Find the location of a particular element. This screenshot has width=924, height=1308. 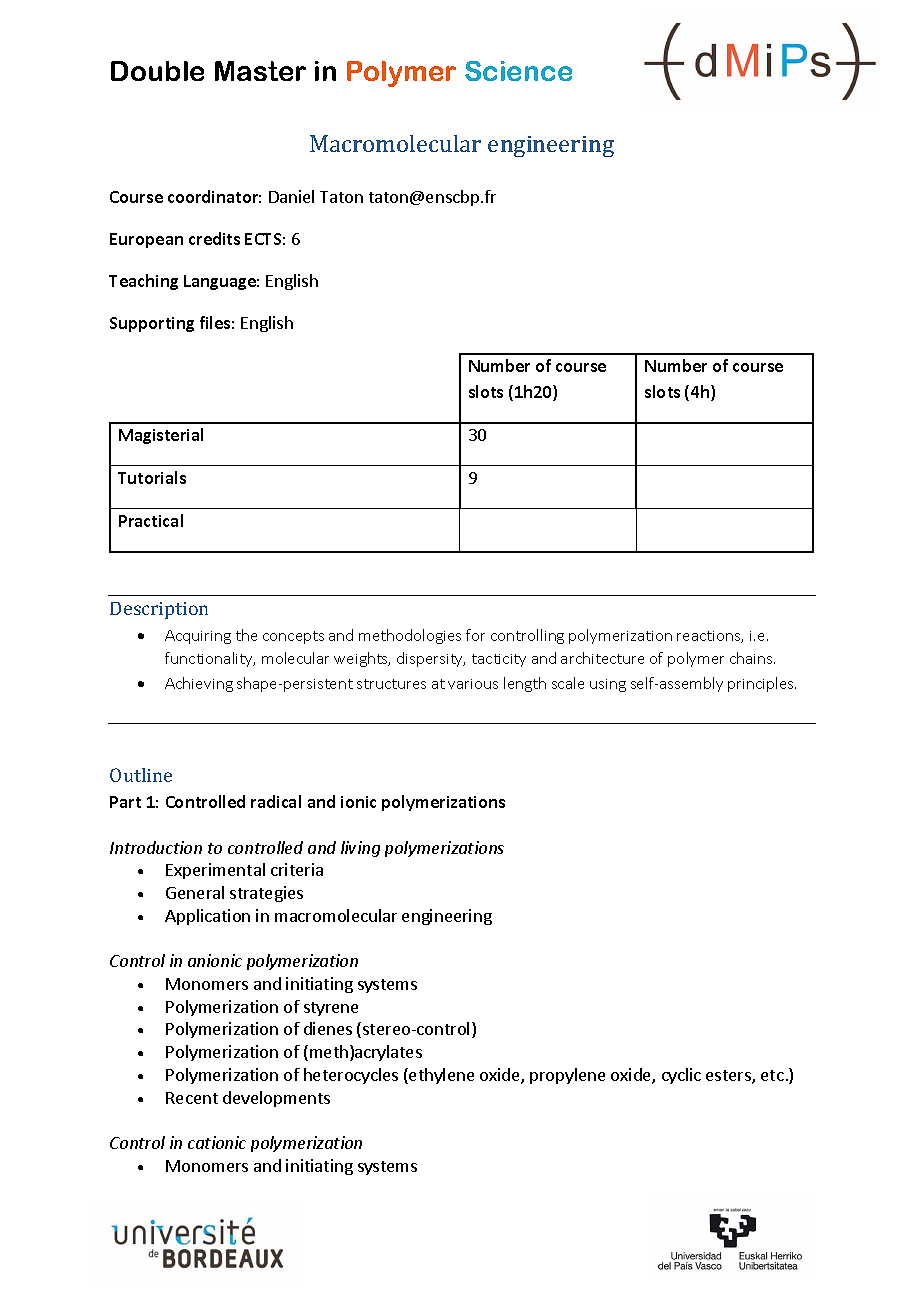

for is located at coordinates (475, 635).
